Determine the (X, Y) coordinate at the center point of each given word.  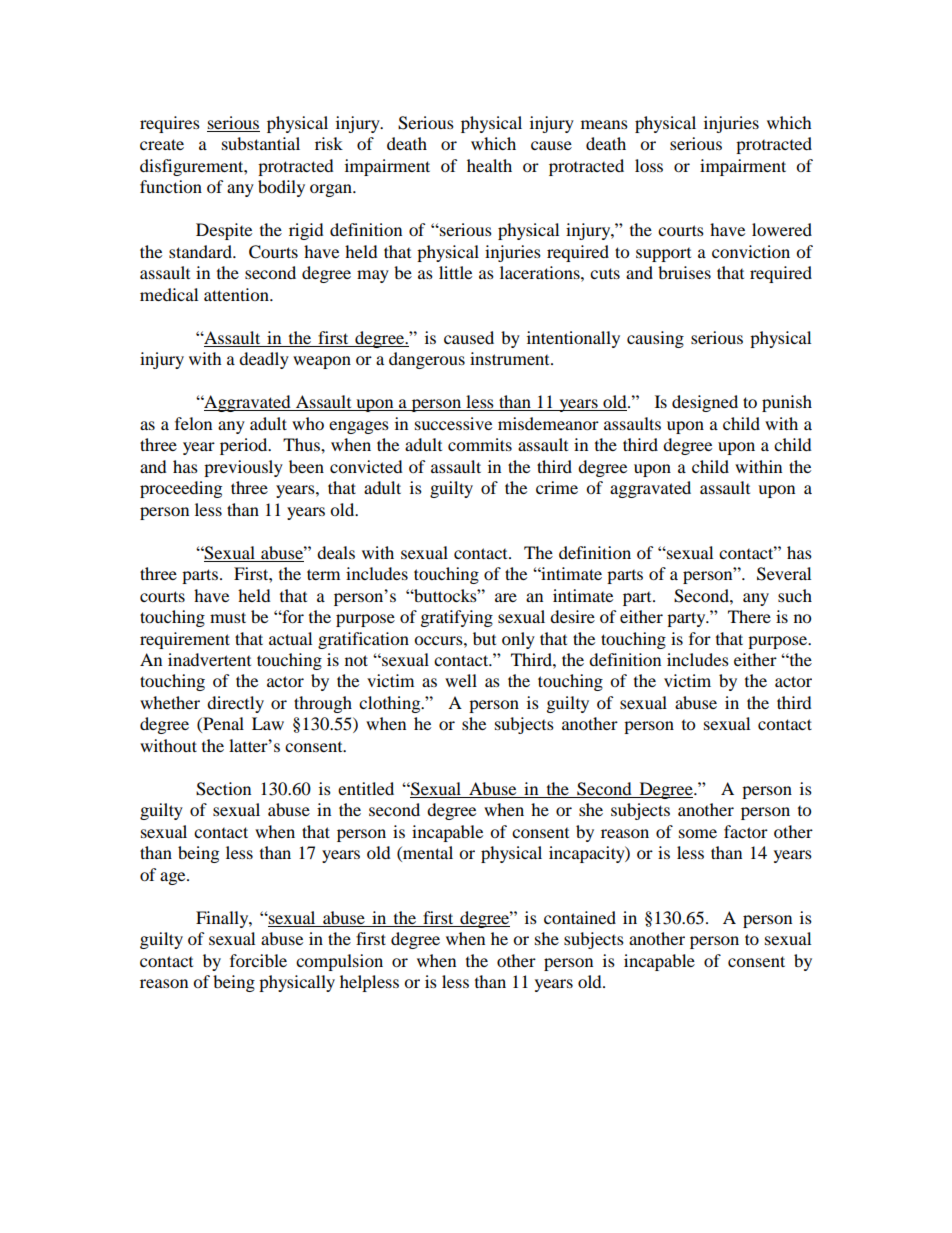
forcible (258, 960)
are (506, 597)
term (323, 574)
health (489, 165)
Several (784, 574)
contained (580, 917)
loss (649, 165)
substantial (261, 143)
